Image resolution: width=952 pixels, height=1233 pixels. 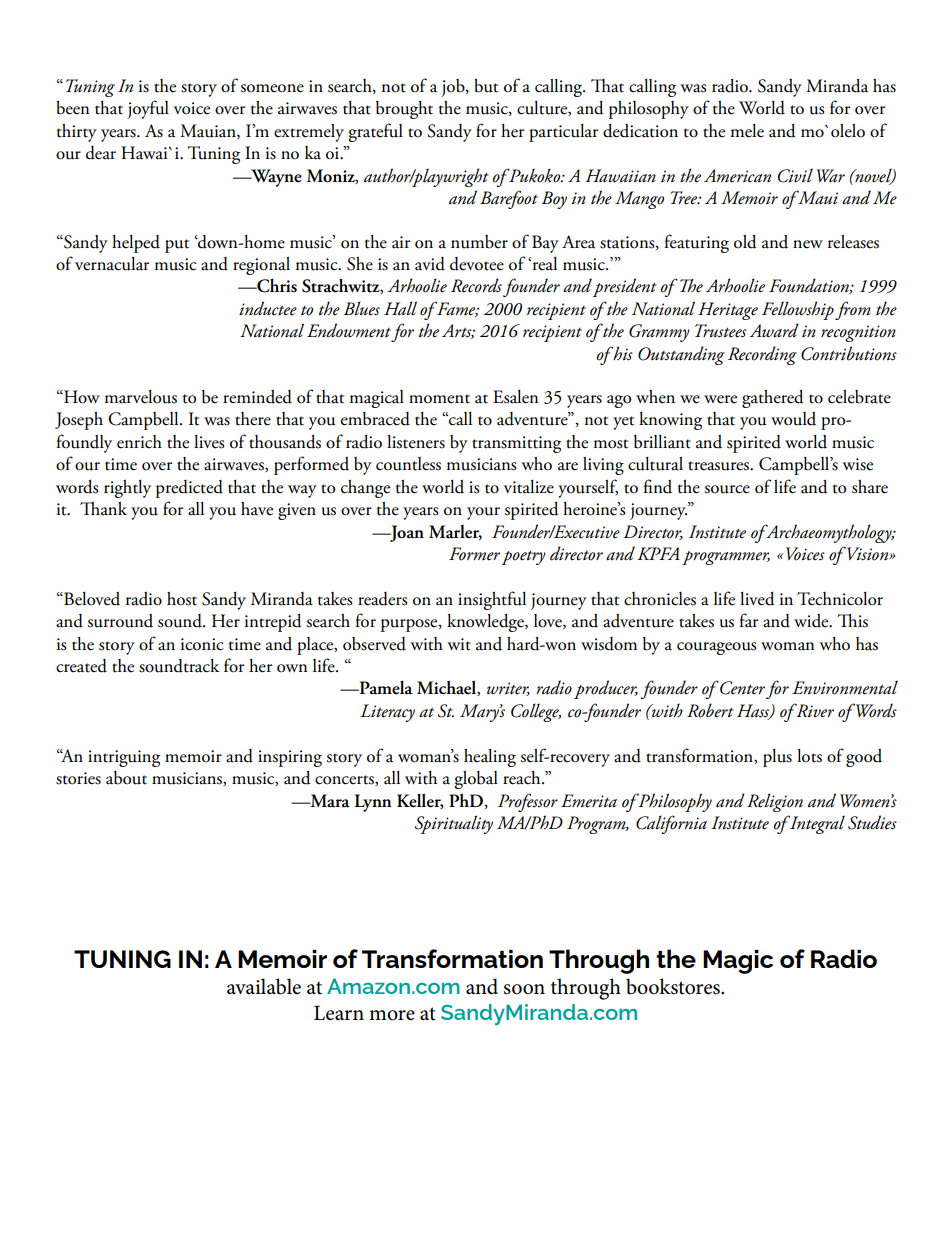 What do you see at coordinates (747, 131) in the screenshot?
I see `mele` at bounding box center [747, 131].
